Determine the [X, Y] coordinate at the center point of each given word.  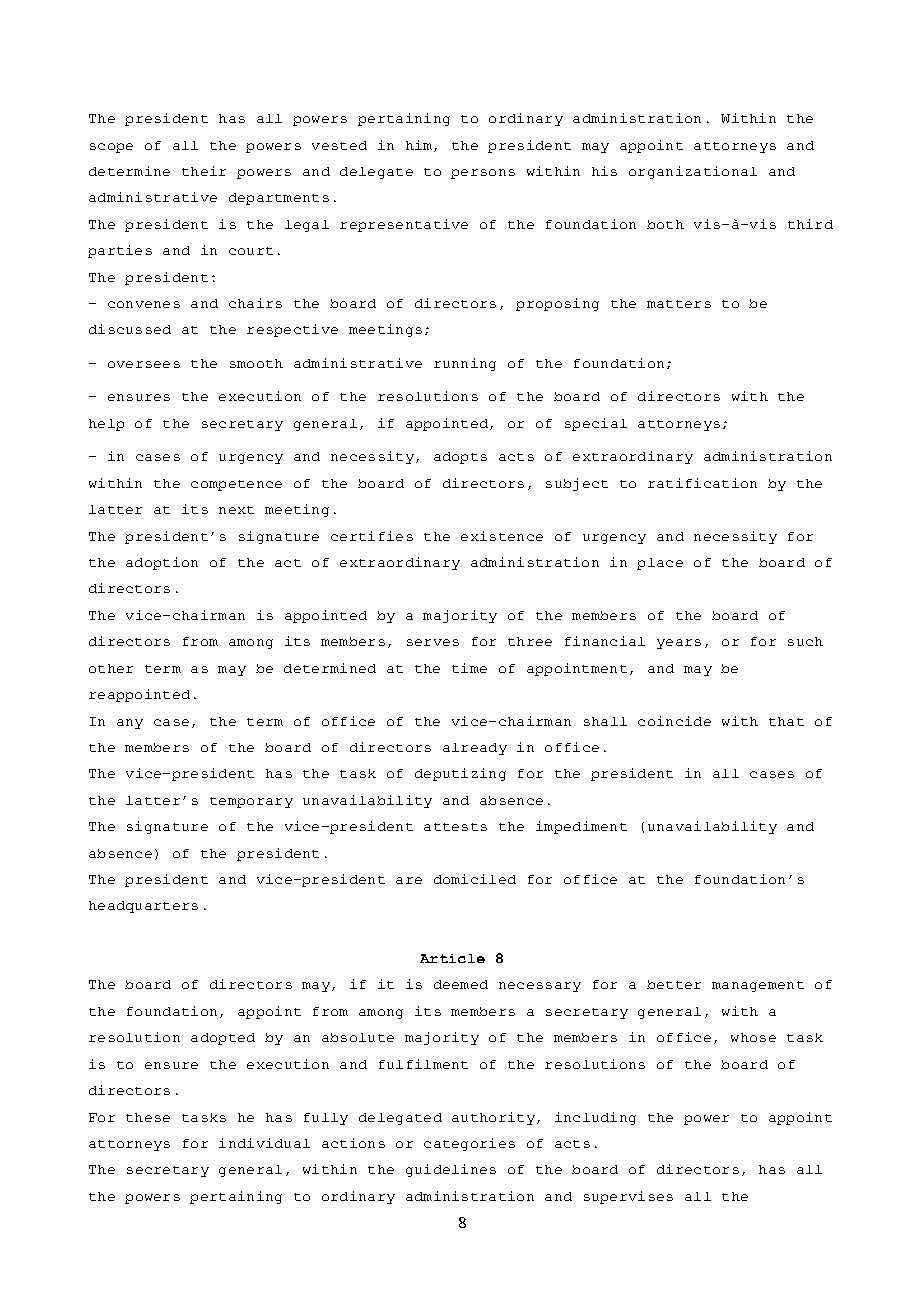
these [148, 1117]
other [111, 668]
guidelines [451, 1170]
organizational [693, 172]
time [469, 668]
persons [483, 174]
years [679, 644]
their [204, 171]
